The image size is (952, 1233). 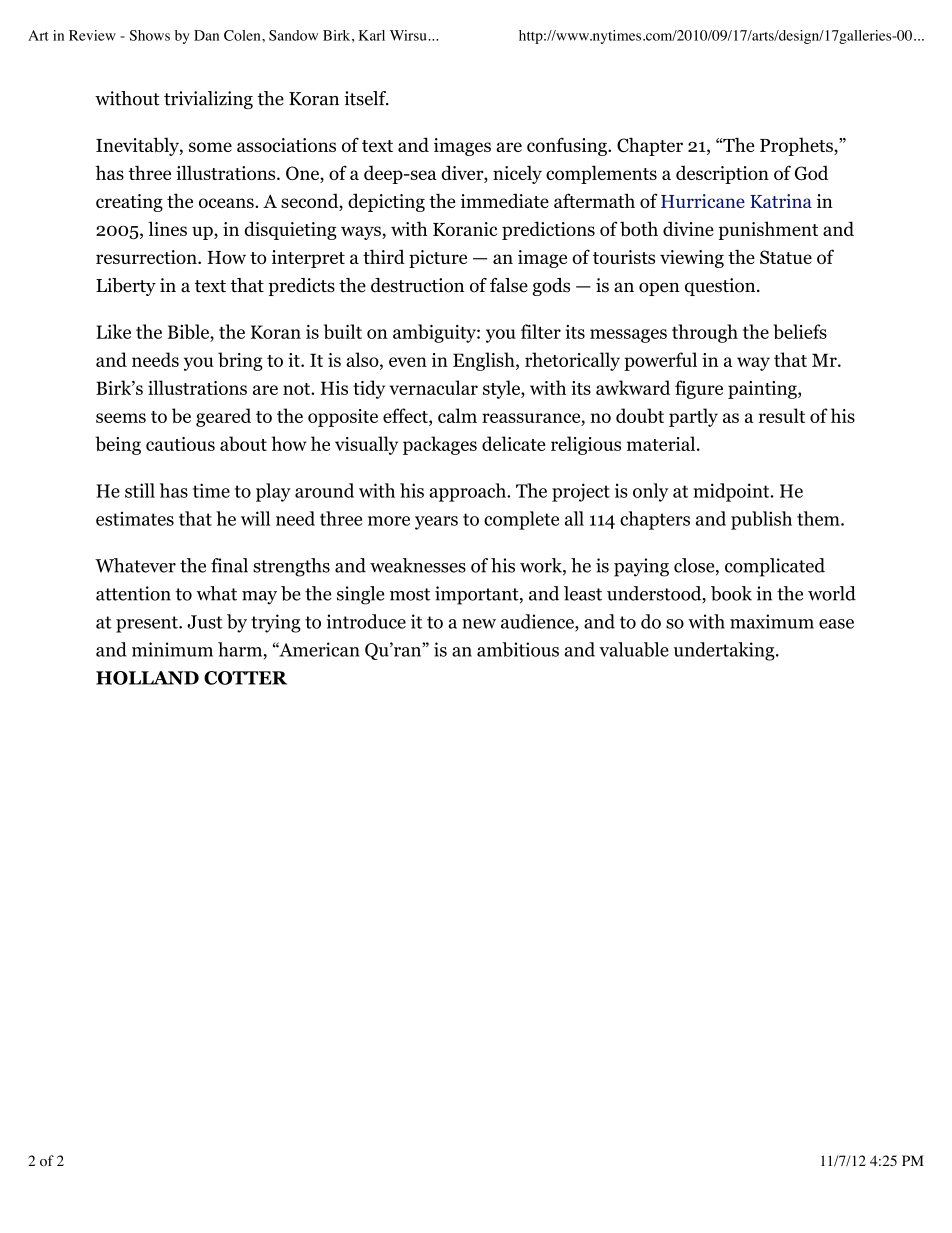 What do you see at coordinates (725, 651) in the page?
I see `undertaking` at bounding box center [725, 651].
